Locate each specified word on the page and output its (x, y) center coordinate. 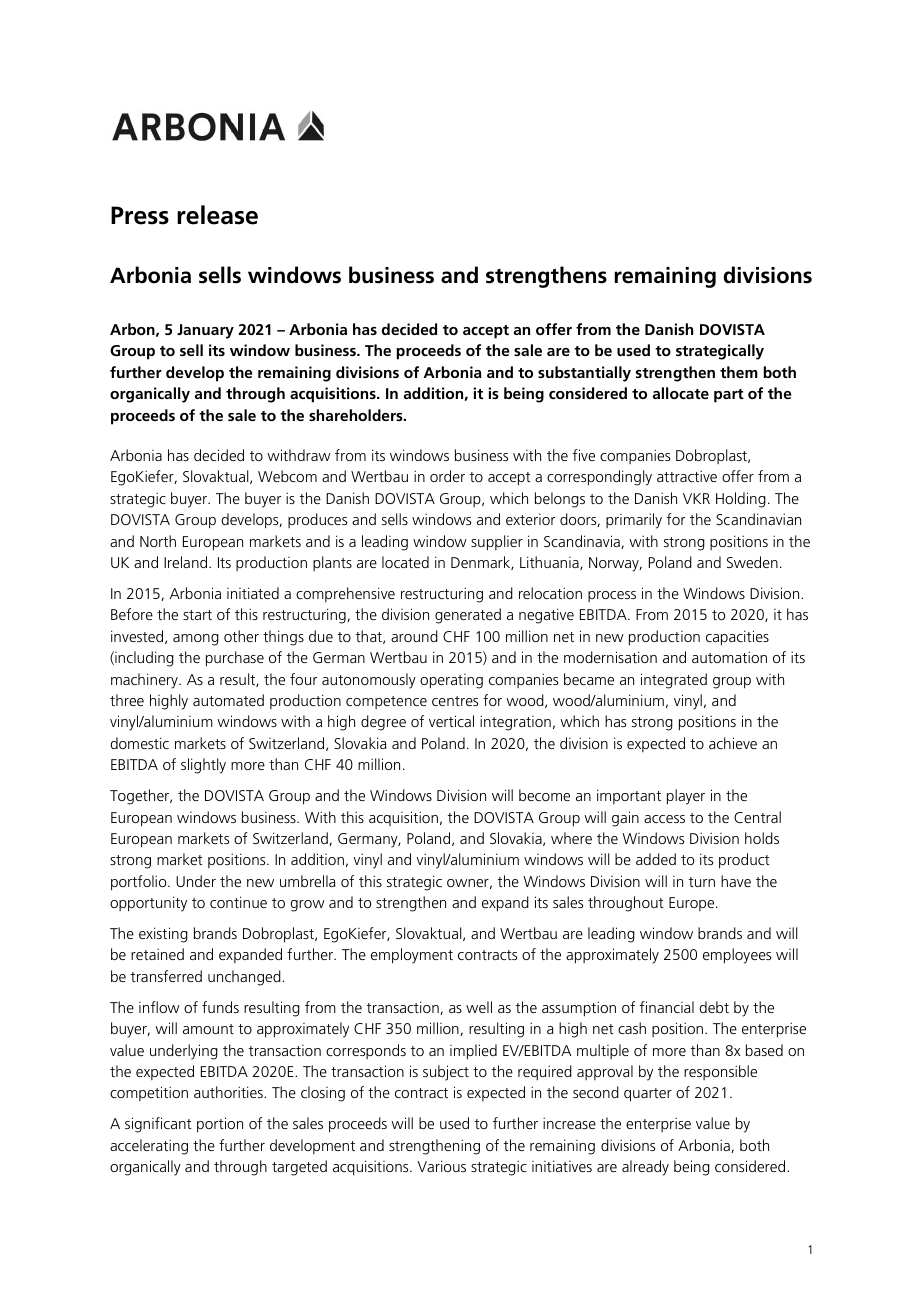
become (544, 795)
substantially (584, 374)
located (405, 562)
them (739, 372)
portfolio (140, 883)
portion (220, 1125)
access (664, 819)
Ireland (187, 562)
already (645, 1168)
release (217, 215)
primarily (634, 521)
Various (441, 1166)
